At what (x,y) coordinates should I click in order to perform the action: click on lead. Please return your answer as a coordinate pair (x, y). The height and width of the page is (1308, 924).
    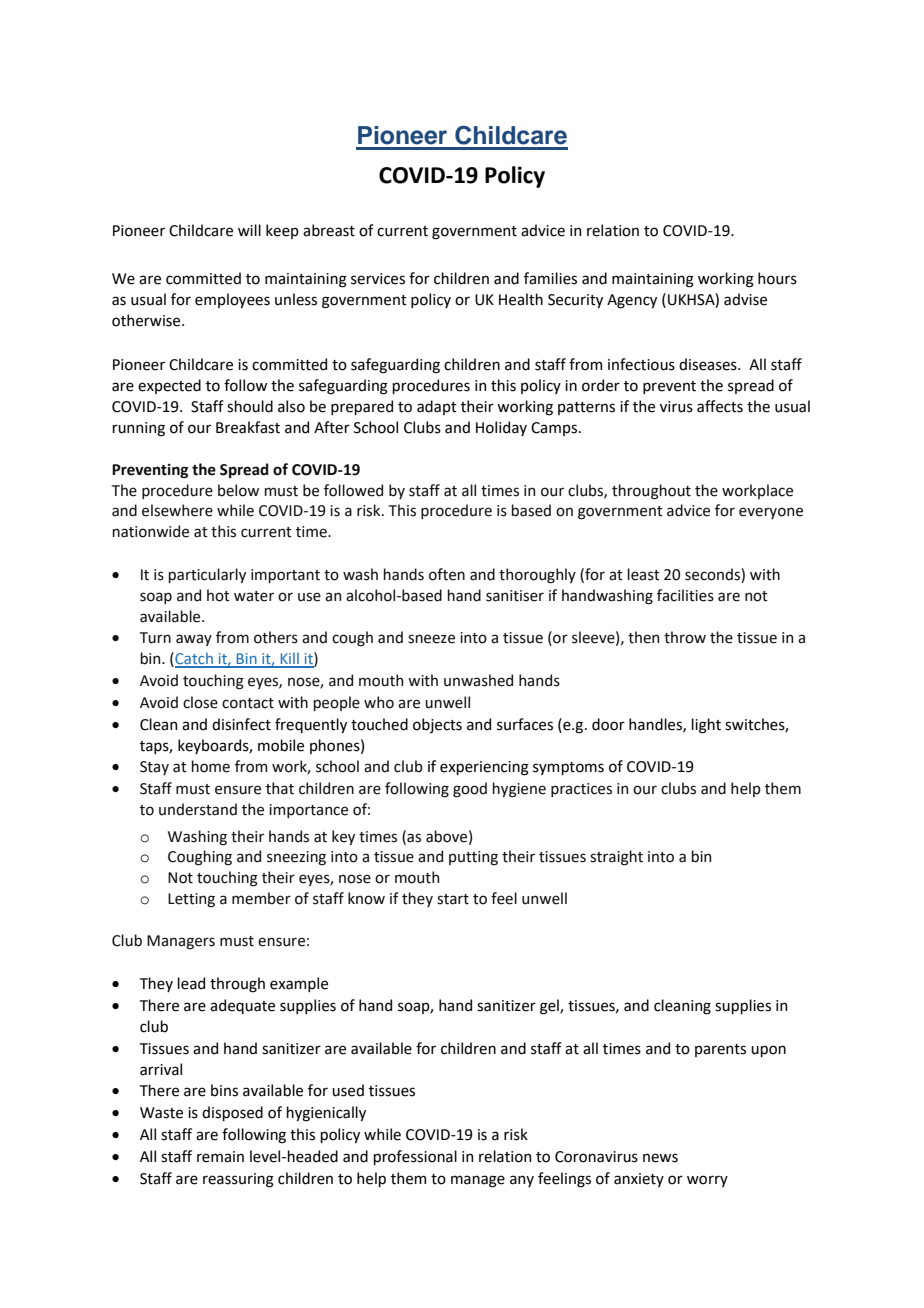
    Looking at the image, I should click on (191, 983).
